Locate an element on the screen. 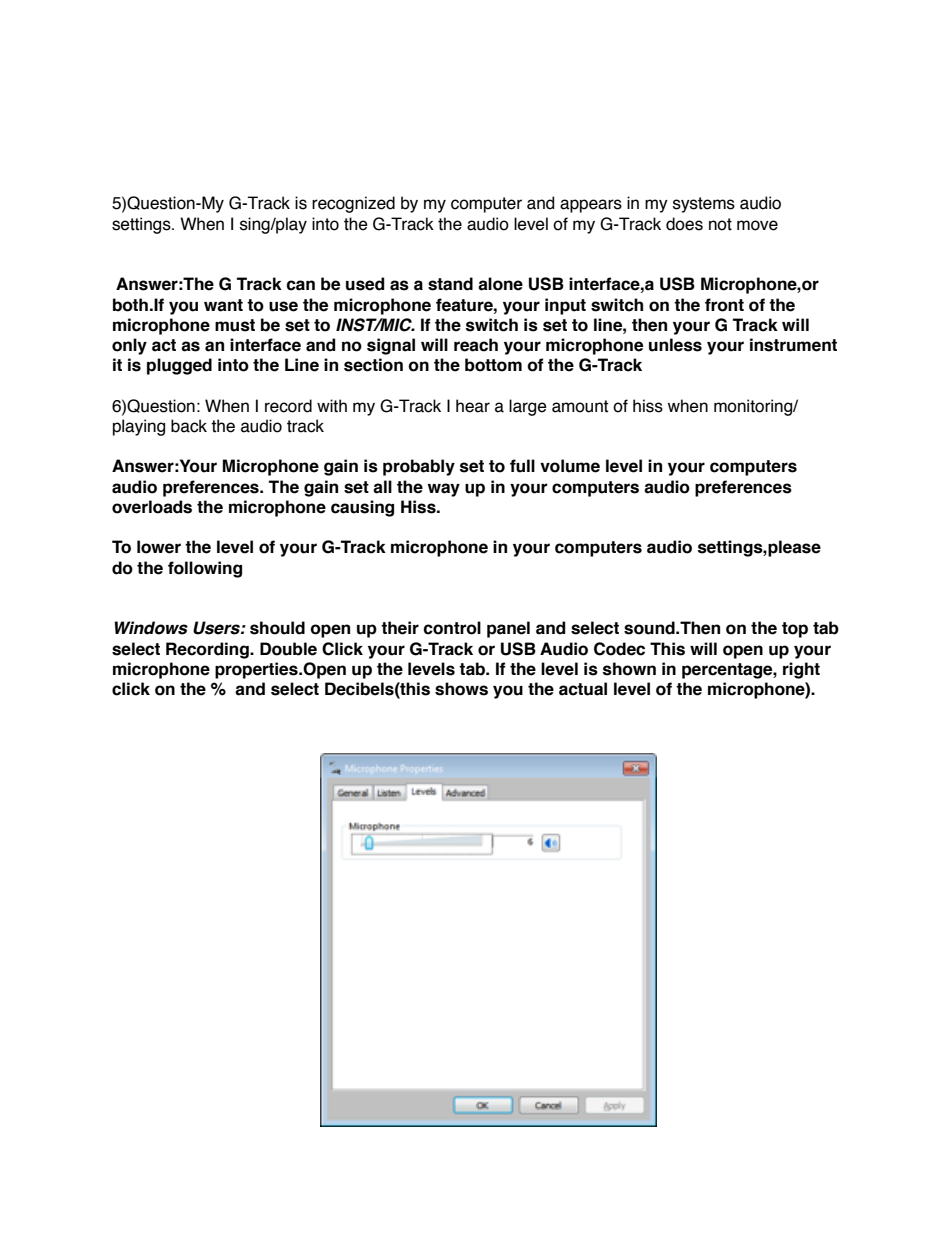 The image size is (952, 1233). shows is located at coordinates (461, 689).
